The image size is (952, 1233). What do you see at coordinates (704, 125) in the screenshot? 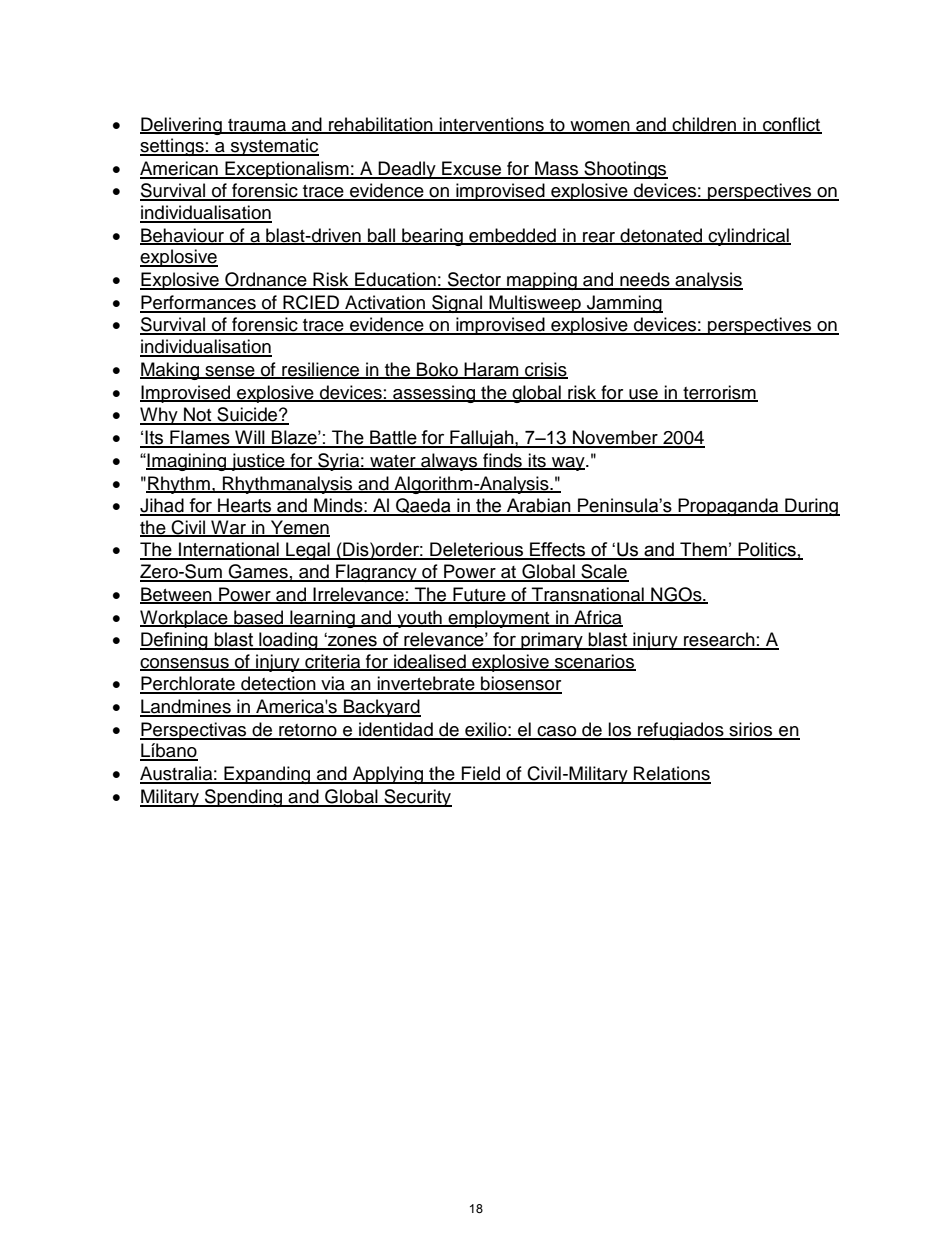
I see `children` at bounding box center [704, 125].
